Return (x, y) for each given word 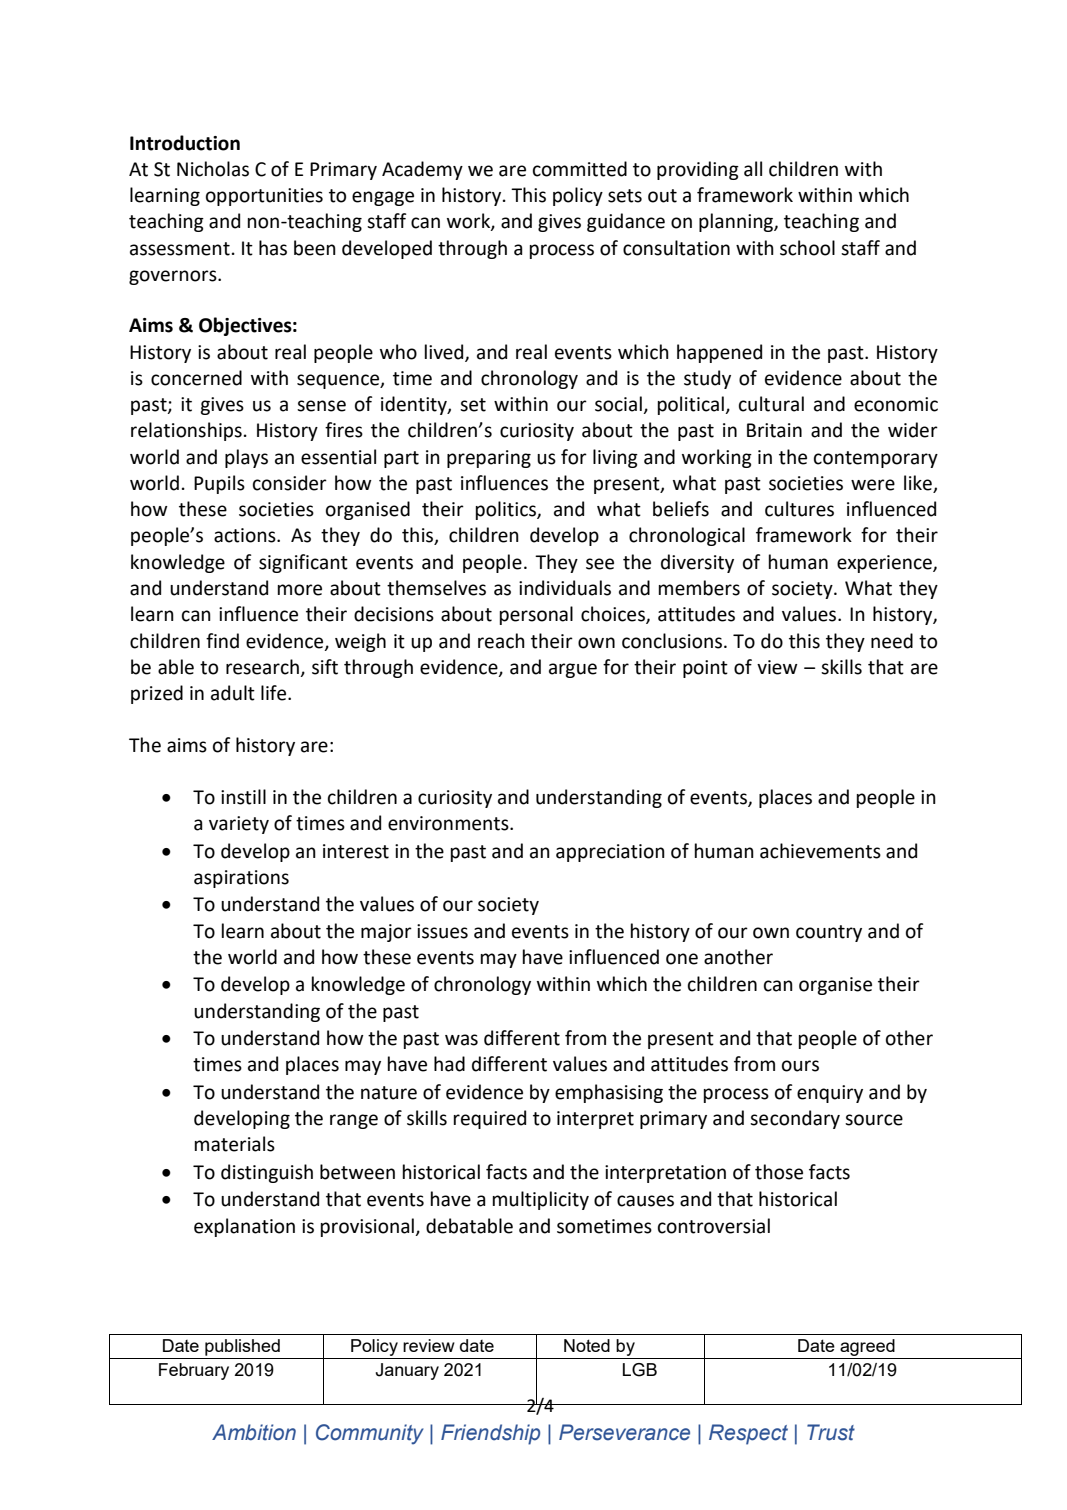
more (300, 590)
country (829, 933)
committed (580, 169)
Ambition (254, 1432)
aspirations (241, 879)
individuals (565, 588)
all (753, 169)
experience (885, 564)
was (461, 1040)
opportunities (264, 197)
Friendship (490, 1434)
